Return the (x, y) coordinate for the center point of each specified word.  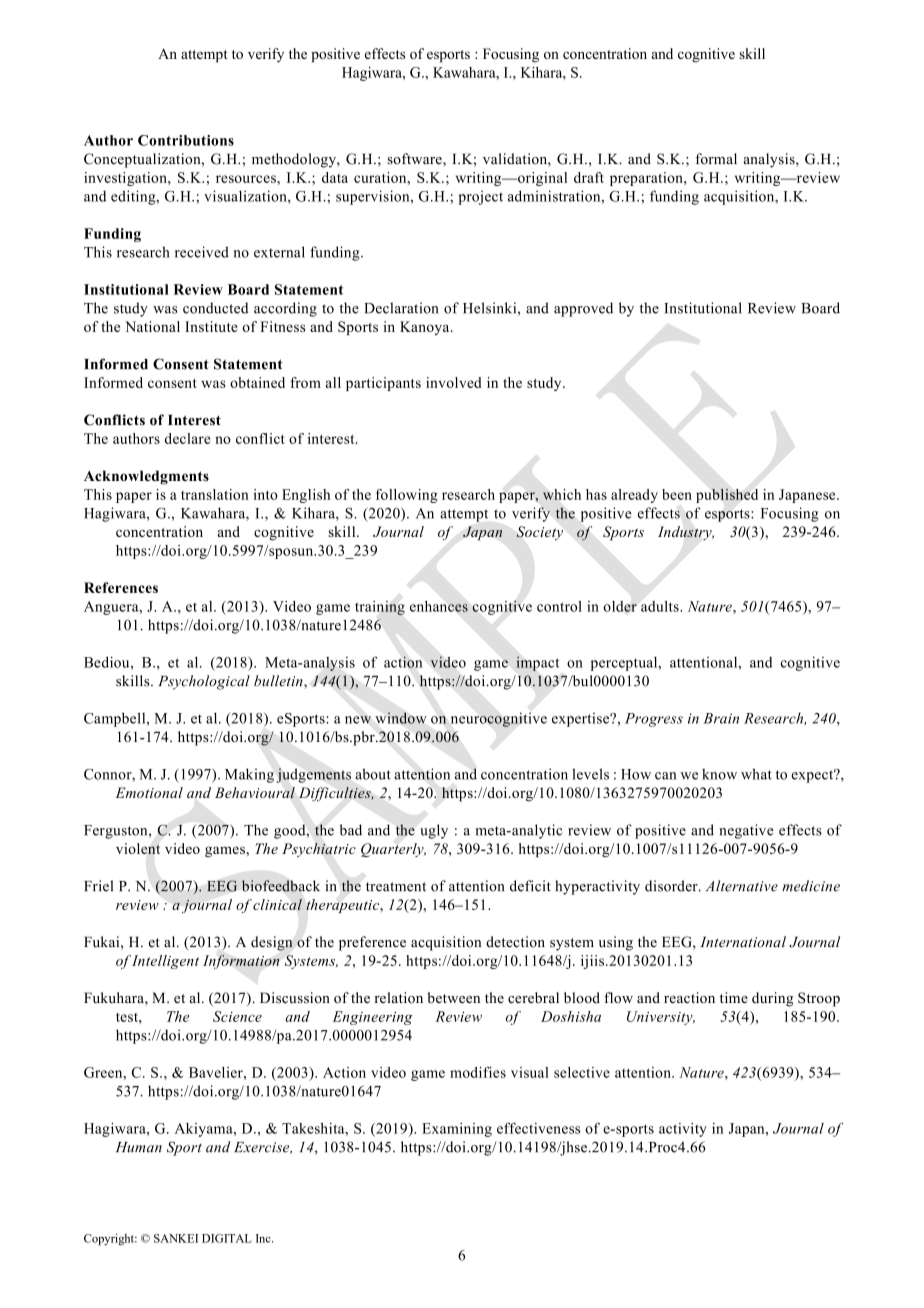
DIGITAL (227, 1238)
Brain (721, 718)
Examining (457, 1130)
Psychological (204, 682)
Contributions (186, 140)
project (480, 197)
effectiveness (538, 1128)
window (401, 718)
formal (716, 159)
